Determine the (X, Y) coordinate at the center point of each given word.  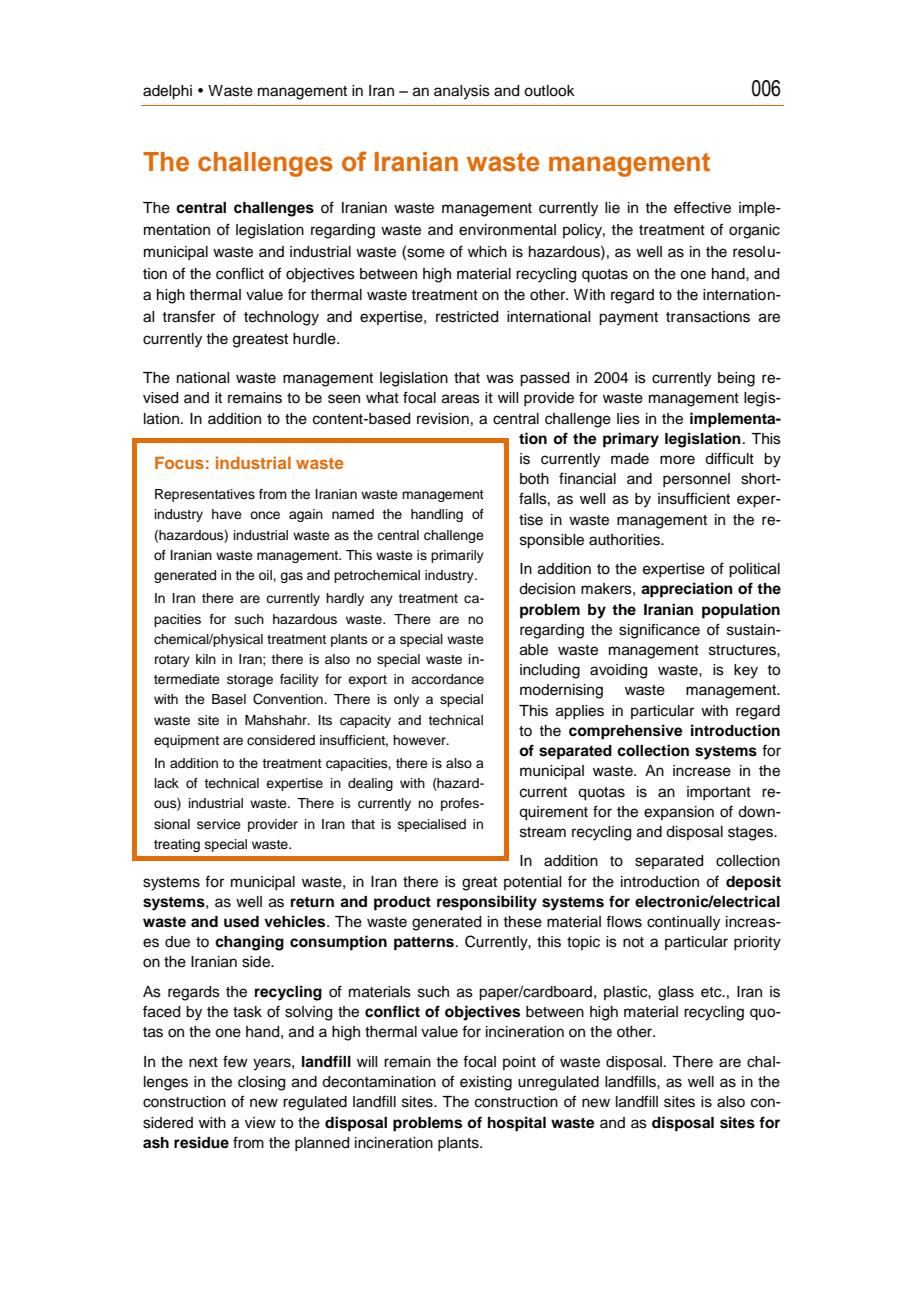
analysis (462, 92)
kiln (206, 659)
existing (486, 1083)
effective (702, 207)
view (260, 1123)
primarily (457, 556)
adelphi (167, 92)
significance (659, 631)
